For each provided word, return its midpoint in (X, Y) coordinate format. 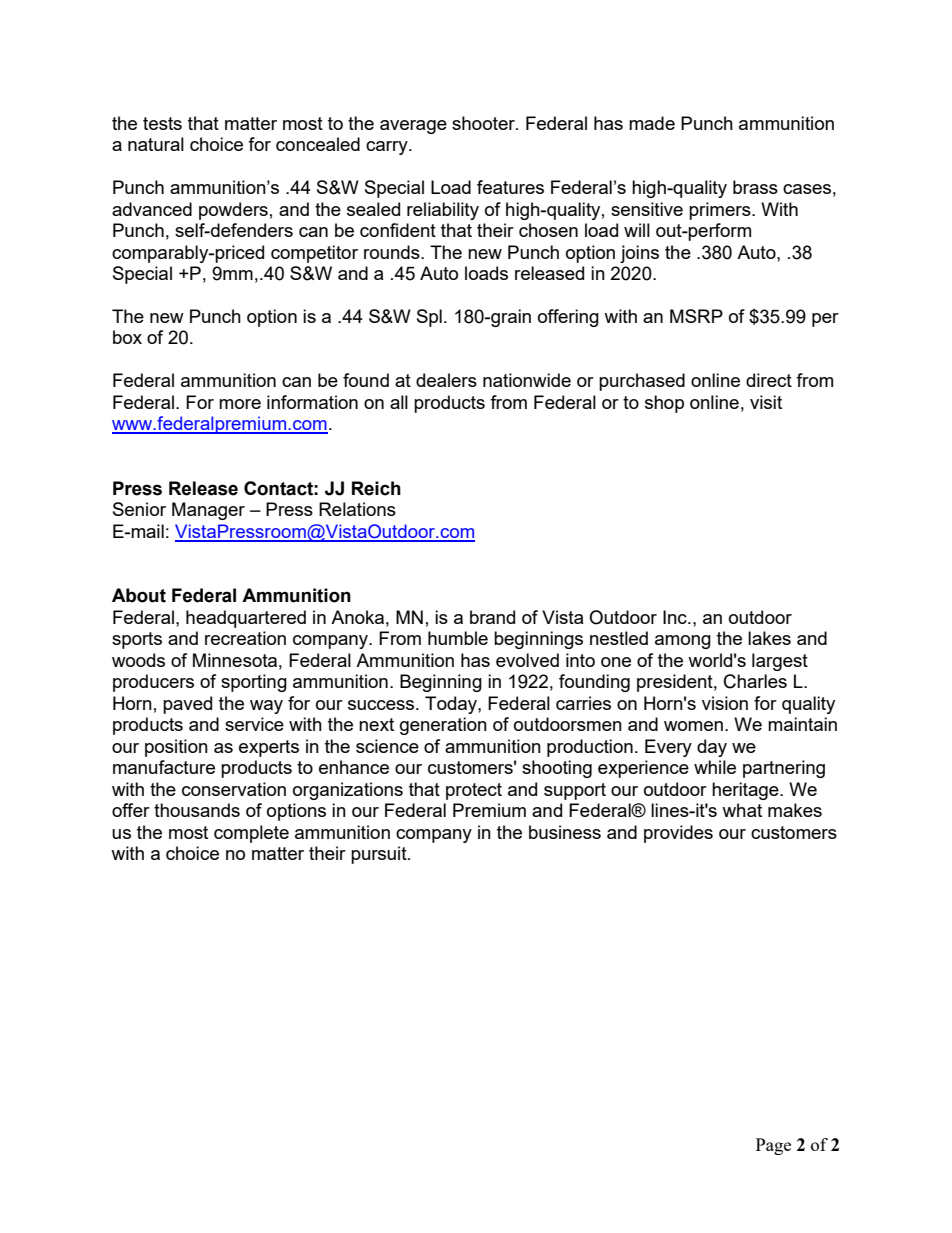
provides (678, 834)
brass (755, 187)
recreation (245, 638)
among (683, 642)
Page (773, 1146)
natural (156, 144)
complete (251, 834)
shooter (484, 123)
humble (458, 638)
